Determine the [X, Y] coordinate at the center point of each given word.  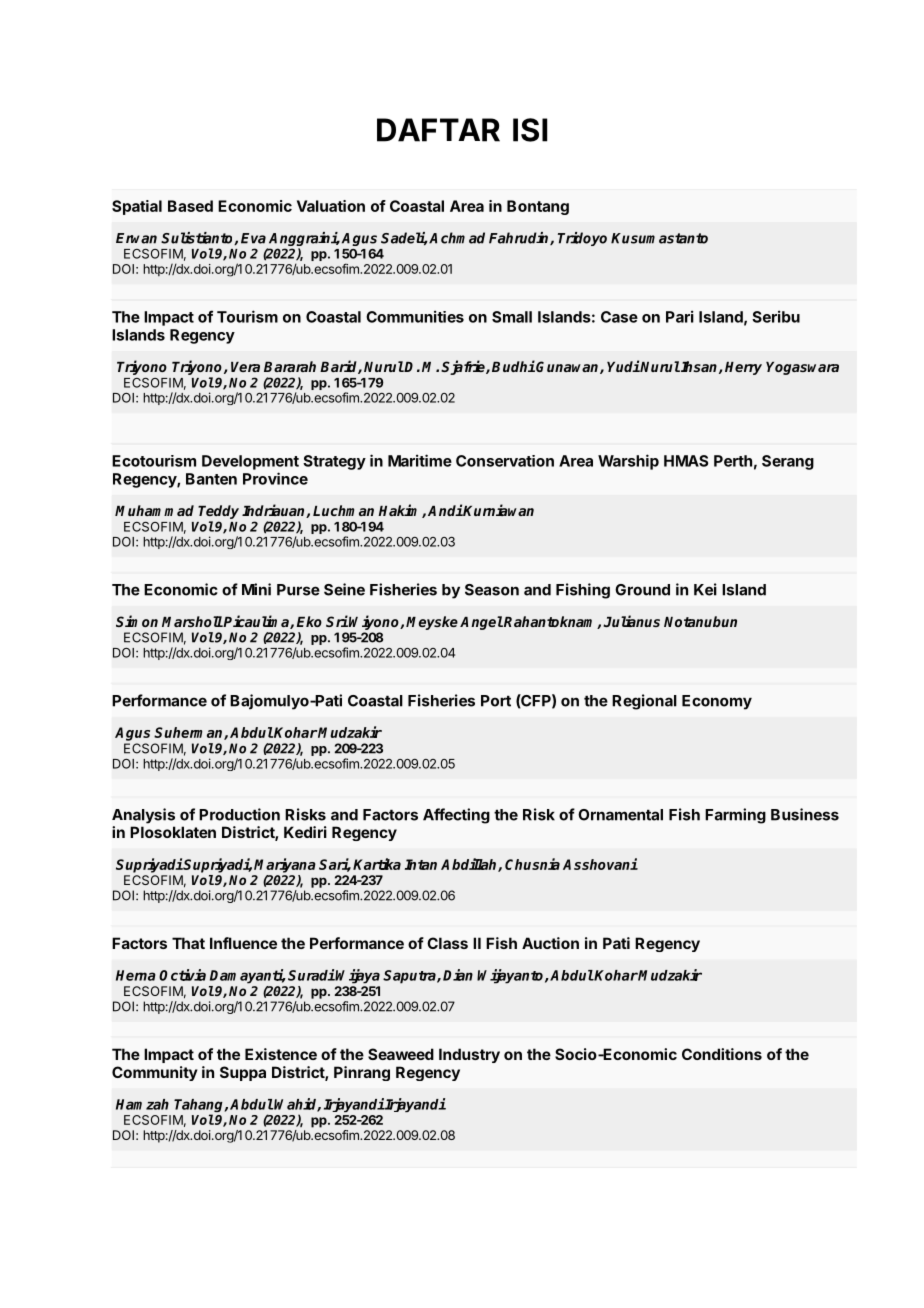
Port [496, 701]
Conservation [505, 461]
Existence [281, 1054]
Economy [717, 702]
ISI [530, 130]
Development [250, 462]
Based [190, 206]
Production [239, 814]
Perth [733, 461]
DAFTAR [438, 130]
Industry [469, 1055]
